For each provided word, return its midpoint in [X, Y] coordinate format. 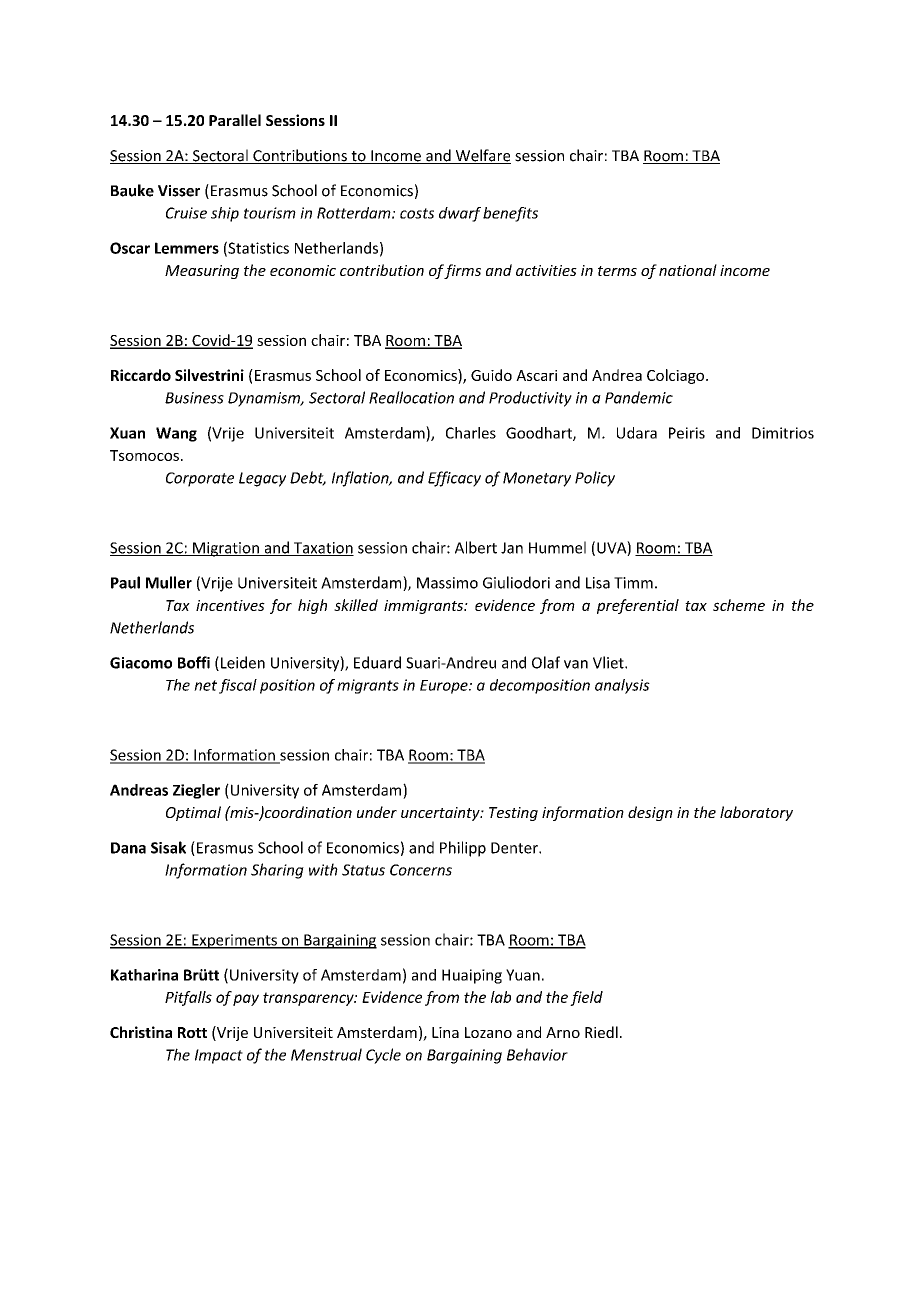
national [688, 270]
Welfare [482, 156]
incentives [230, 605]
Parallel [235, 120]
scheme [739, 605]
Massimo [447, 583]
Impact [219, 1056]
